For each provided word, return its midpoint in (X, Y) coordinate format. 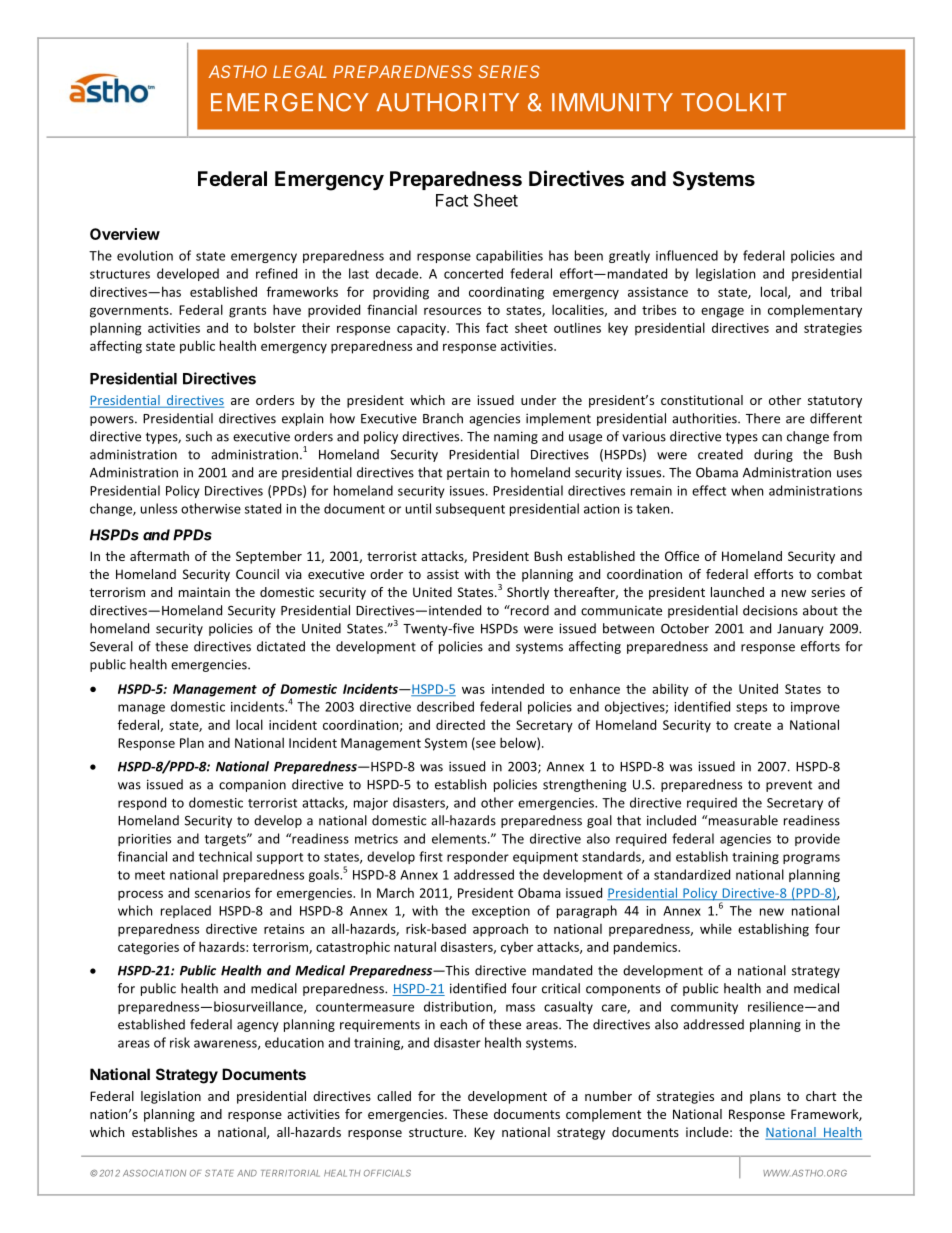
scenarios (222, 893)
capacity (422, 329)
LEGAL (300, 71)
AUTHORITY (447, 102)
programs (811, 859)
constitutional (702, 400)
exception (501, 912)
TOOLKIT (733, 102)
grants (247, 312)
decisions (770, 610)
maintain (204, 592)
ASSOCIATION (154, 1173)
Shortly (528, 593)
